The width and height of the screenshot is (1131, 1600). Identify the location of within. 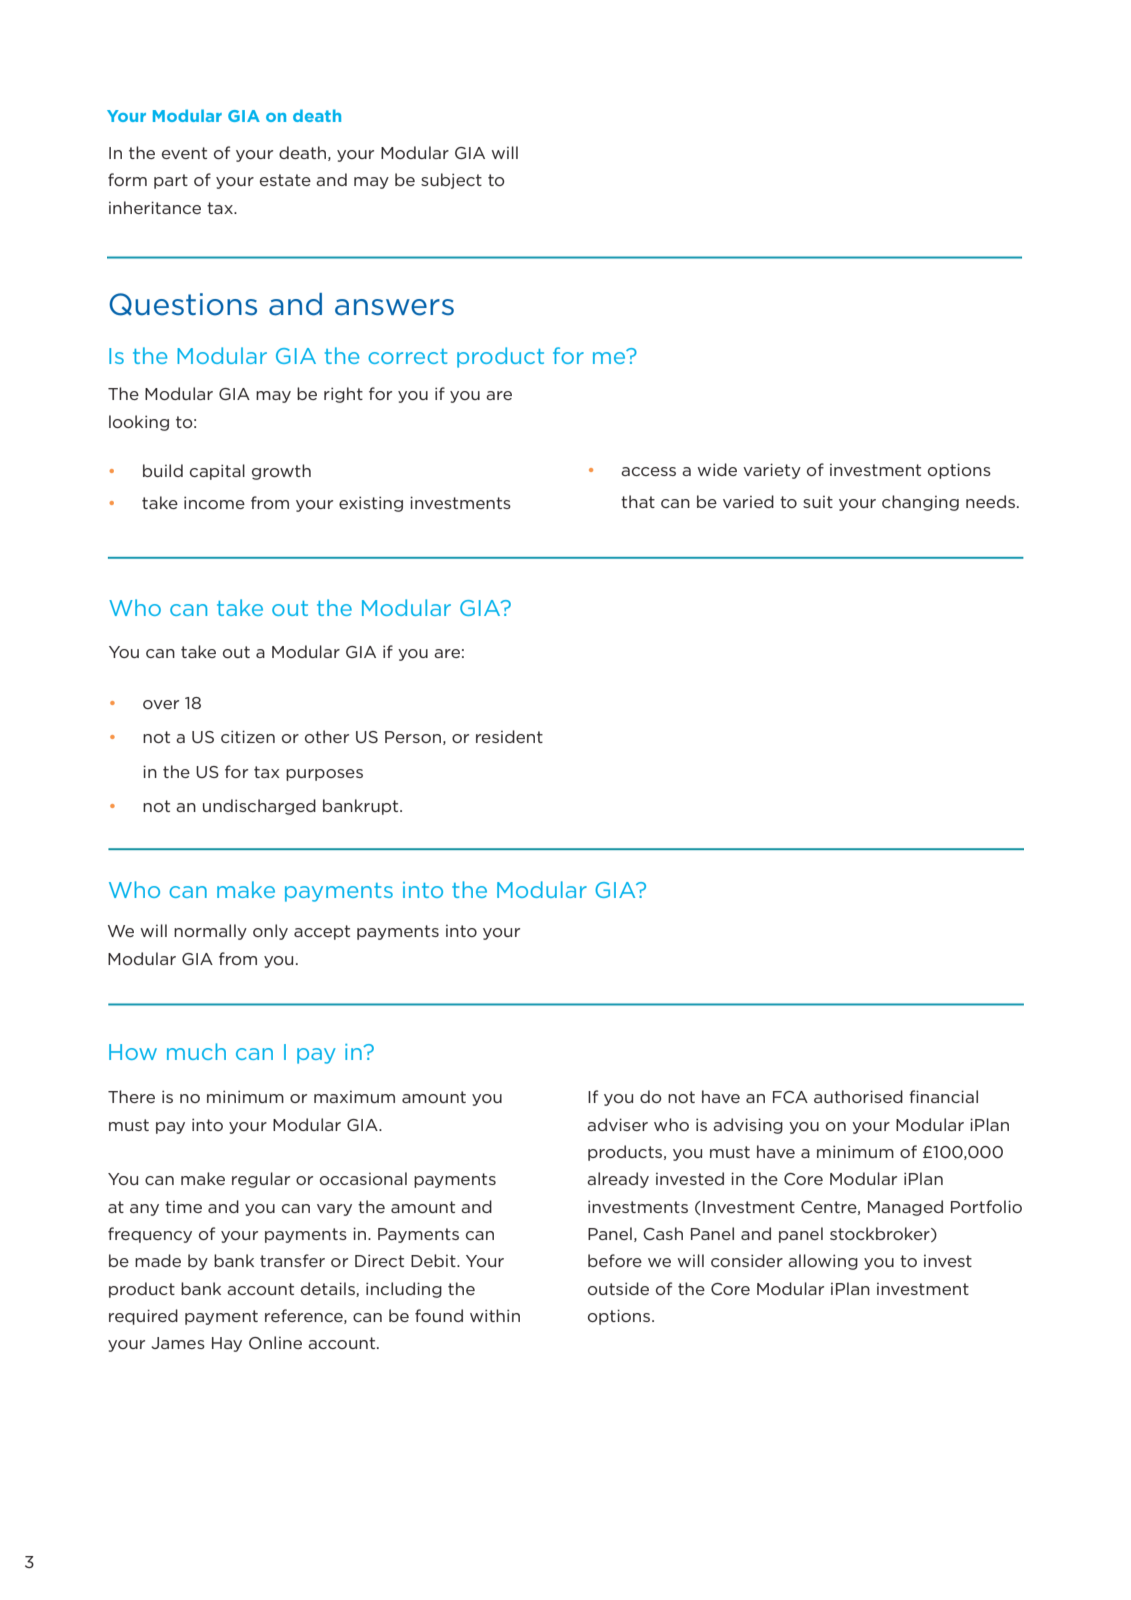
(495, 1315).
